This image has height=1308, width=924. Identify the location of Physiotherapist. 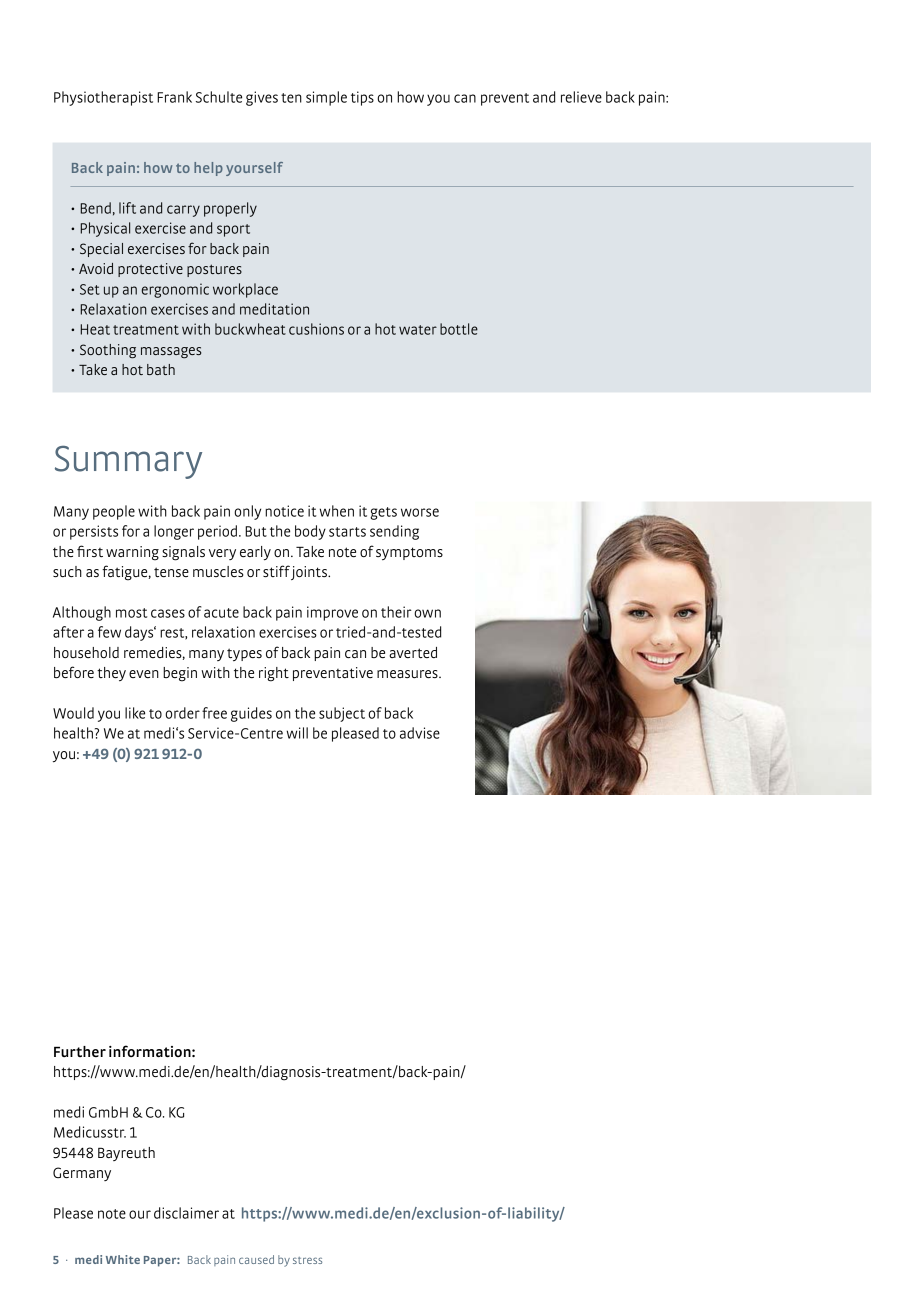
(103, 98).
